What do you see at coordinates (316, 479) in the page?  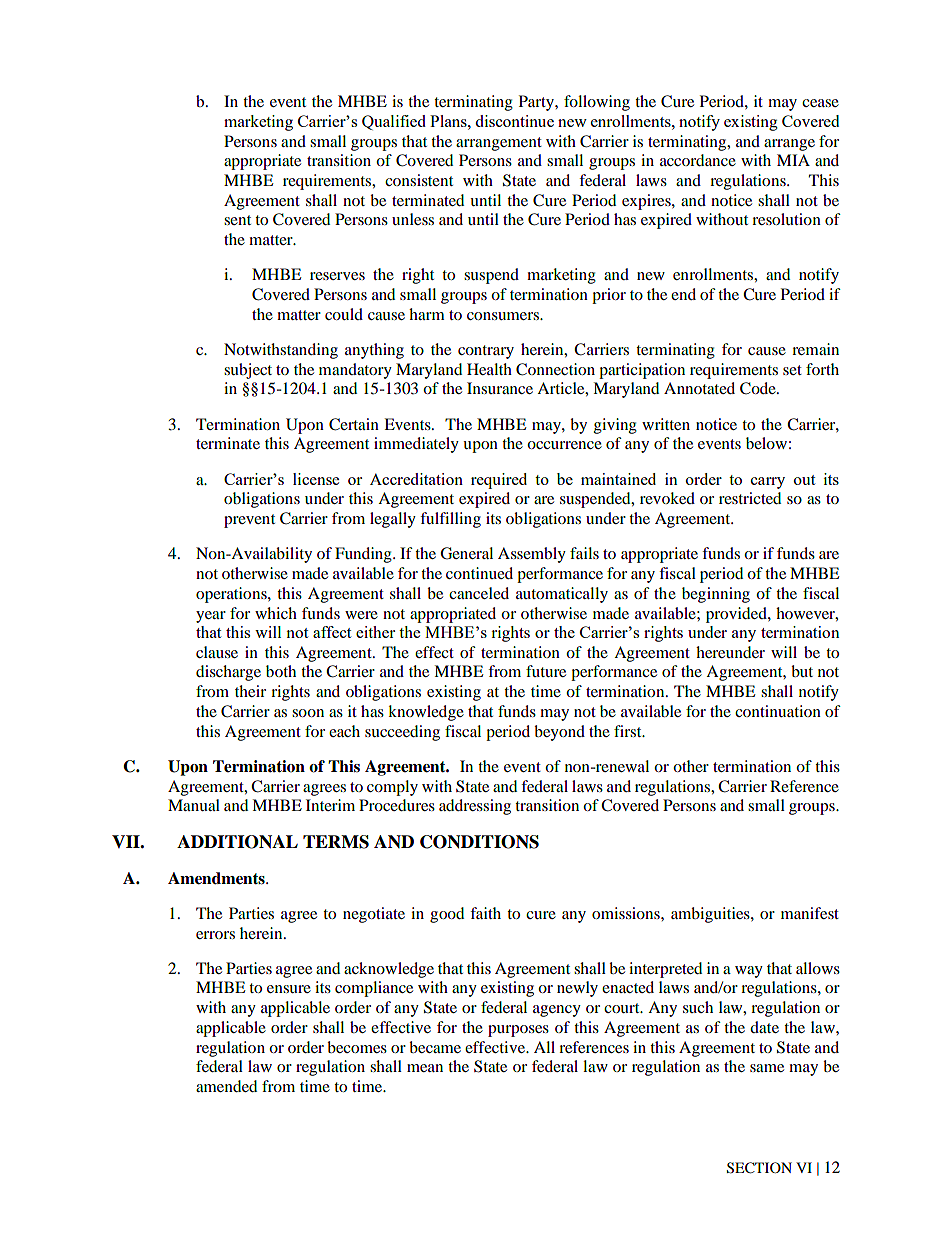 I see `license` at bounding box center [316, 479].
